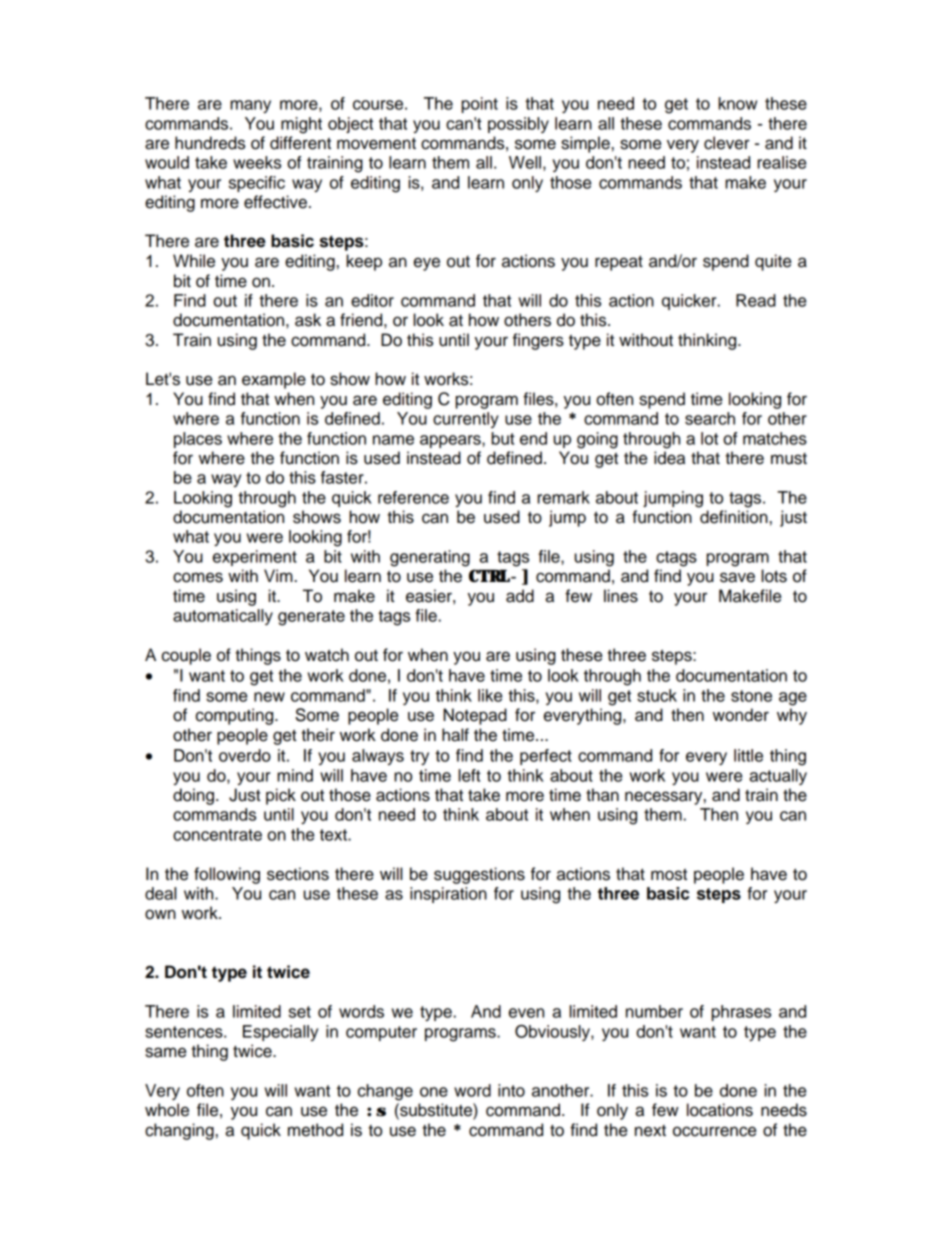 This screenshot has width=952, height=1233. What do you see at coordinates (451, 441) in the screenshot?
I see `appears` at bounding box center [451, 441].
